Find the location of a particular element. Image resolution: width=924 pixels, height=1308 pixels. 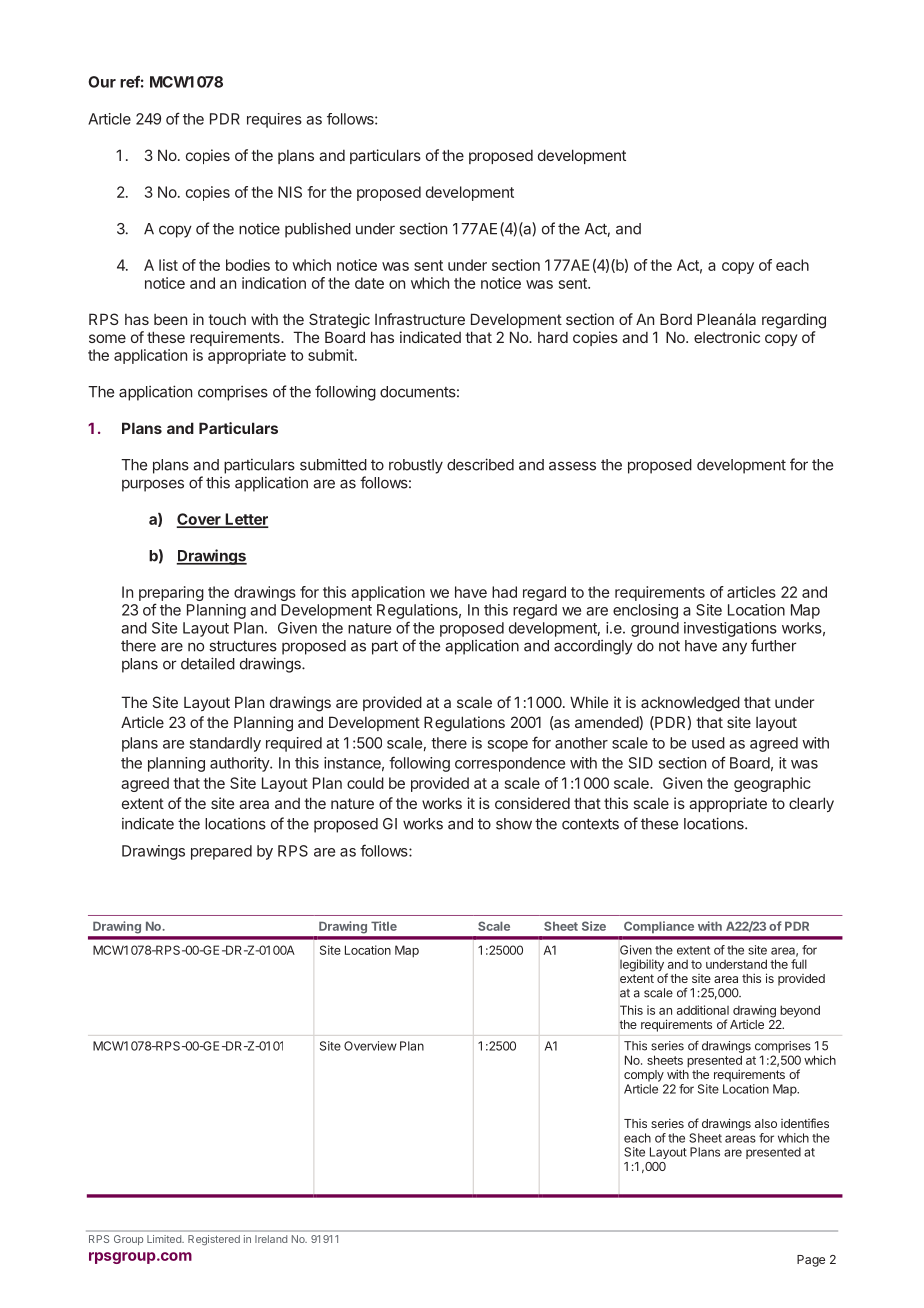

Title is located at coordinates (384, 926).
